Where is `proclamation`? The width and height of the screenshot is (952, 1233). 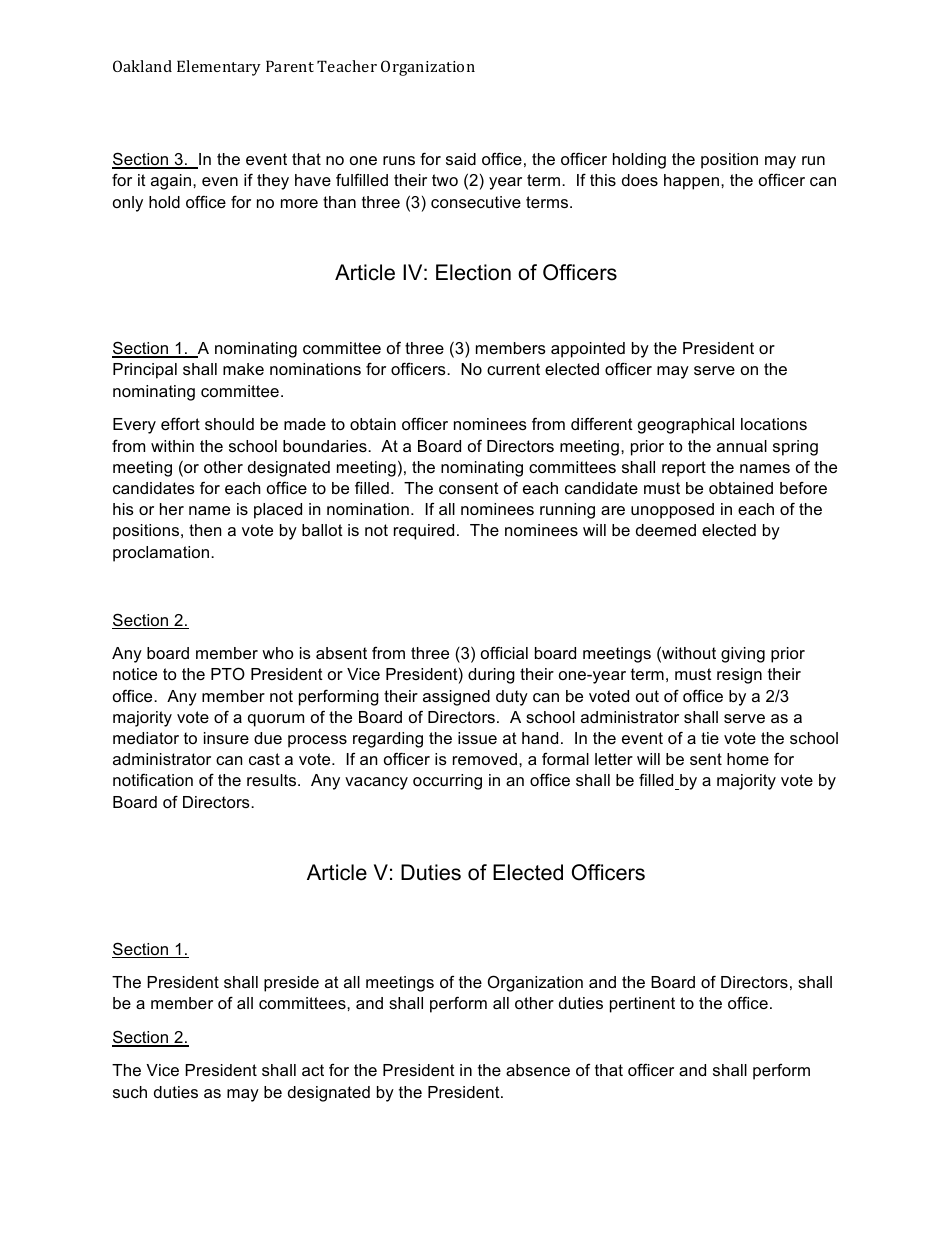
proclamation is located at coordinates (161, 554).
